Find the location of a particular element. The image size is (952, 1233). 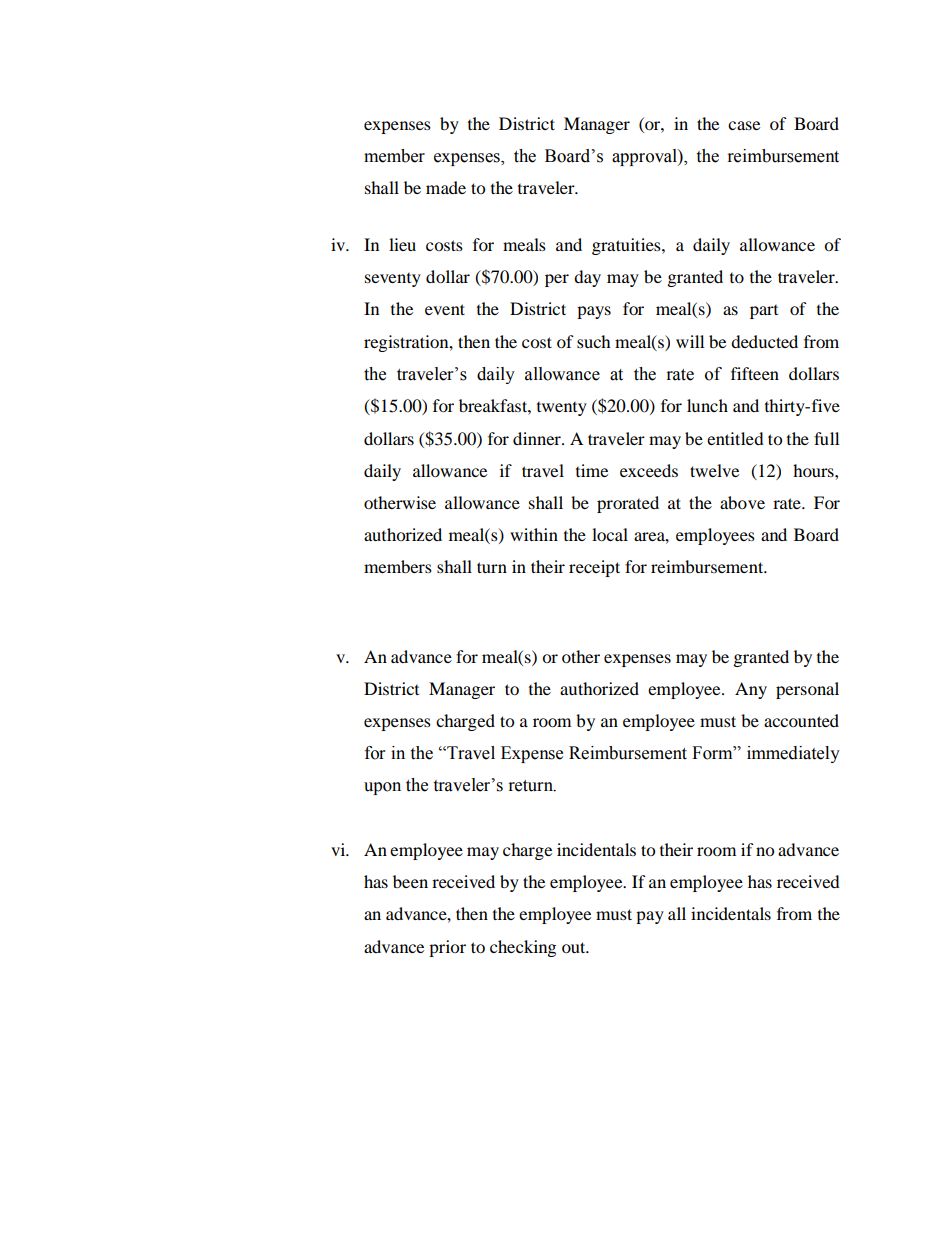

case is located at coordinates (744, 125).
